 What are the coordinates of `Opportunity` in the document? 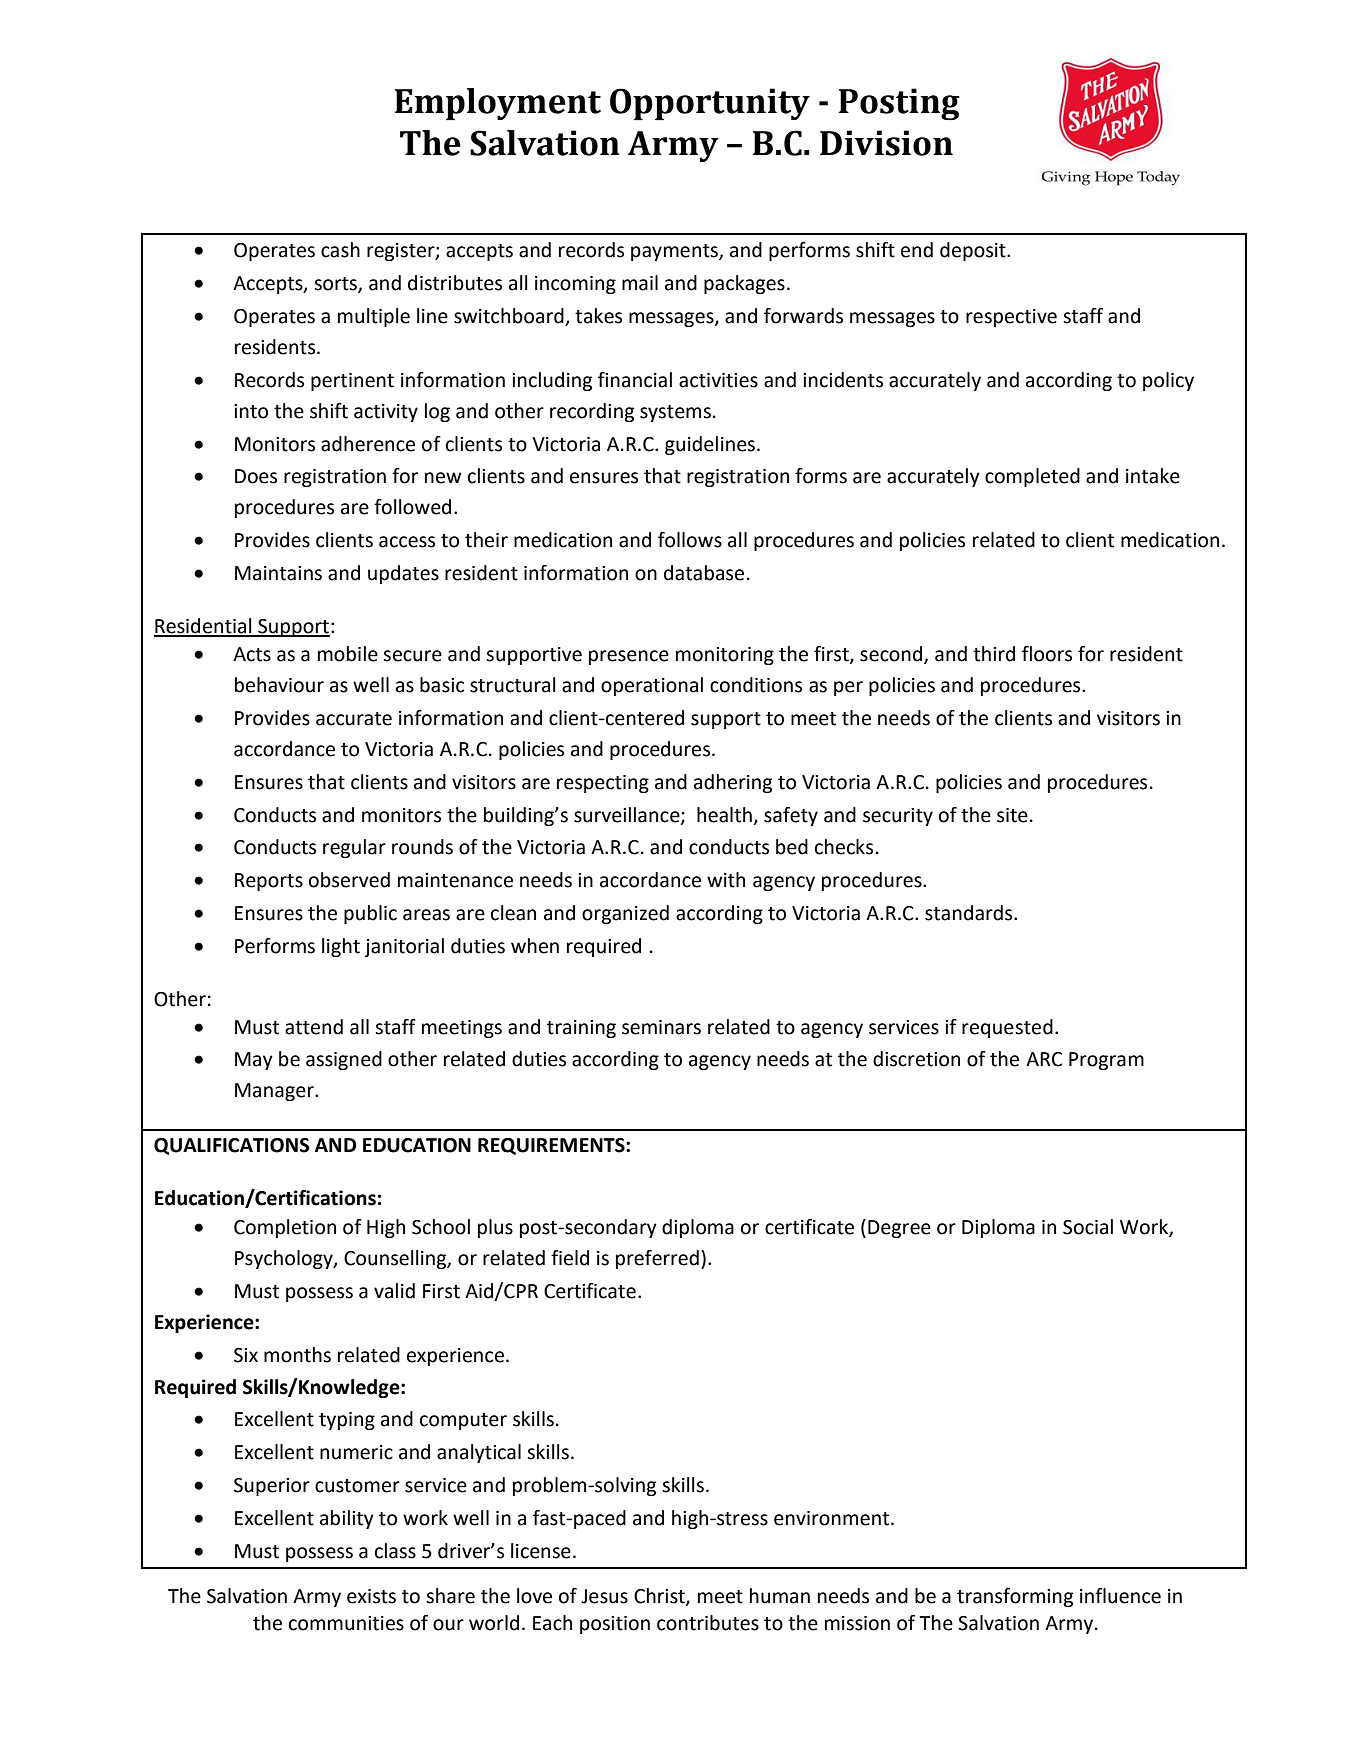 It's located at (710, 104).
